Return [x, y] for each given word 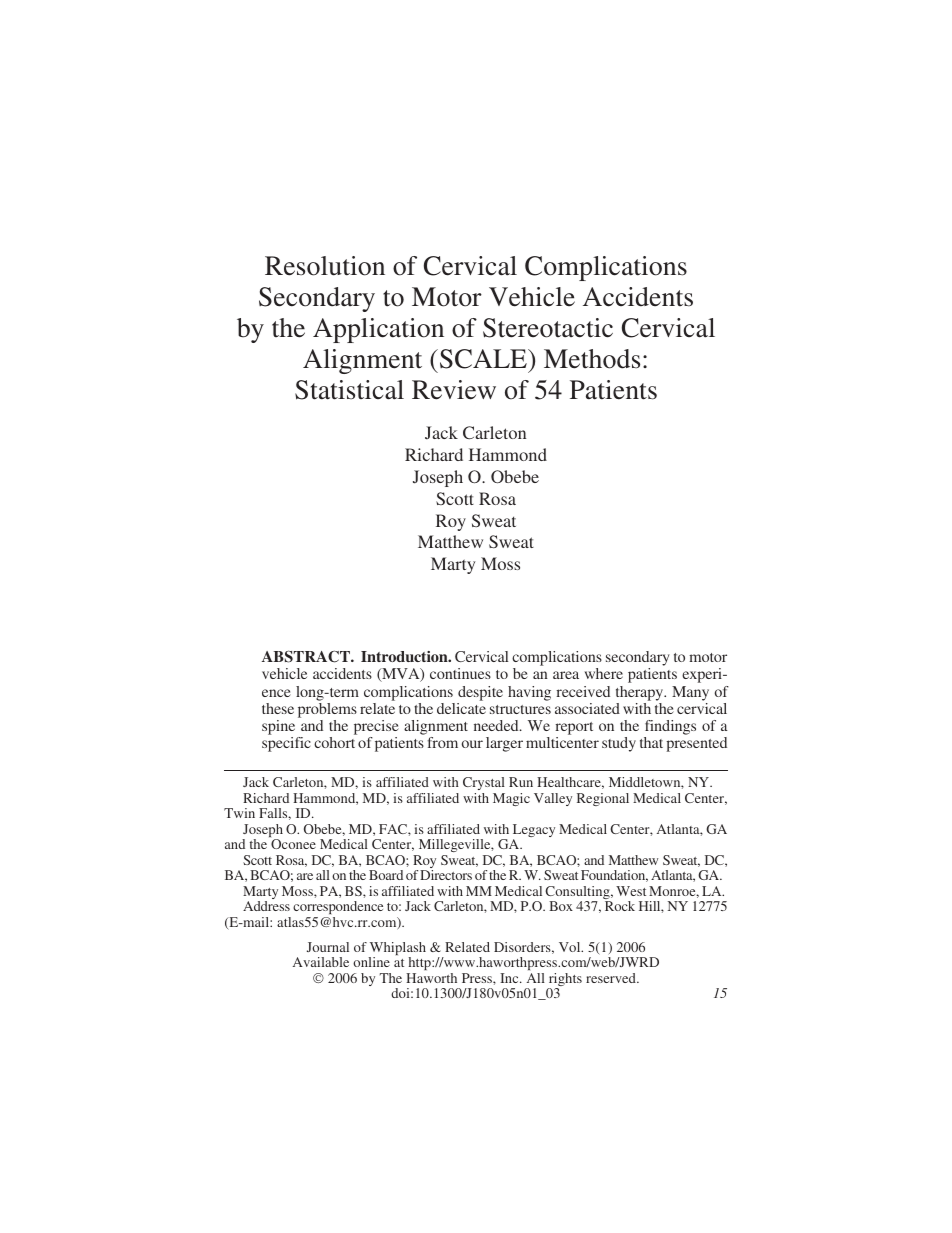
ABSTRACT [307, 656]
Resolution [325, 266]
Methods [592, 359]
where [604, 673]
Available [321, 962]
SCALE [484, 359]
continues [460, 673]
